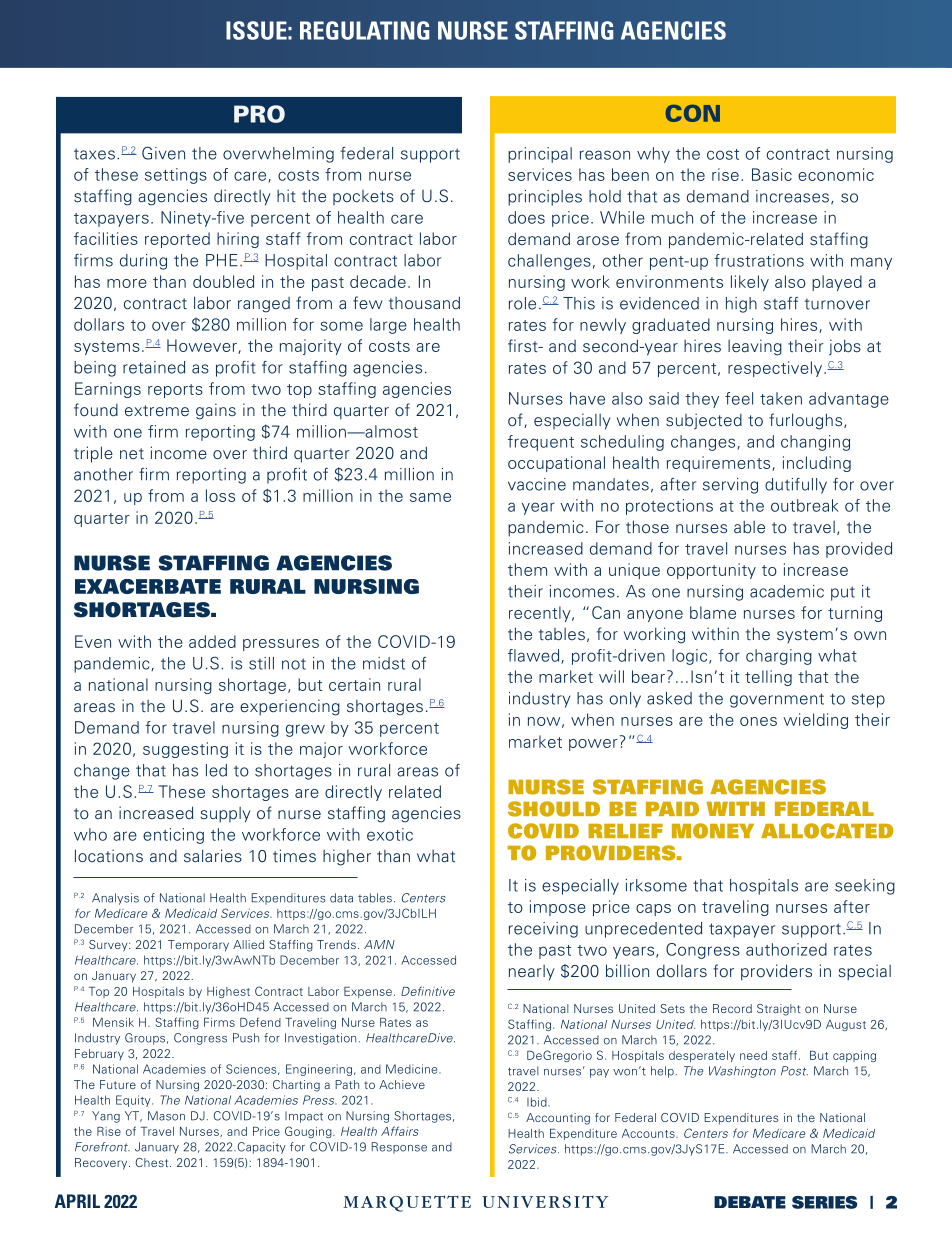  What do you see at coordinates (543, 930) in the screenshot?
I see `receiving` at bounding box center [543, 930].
